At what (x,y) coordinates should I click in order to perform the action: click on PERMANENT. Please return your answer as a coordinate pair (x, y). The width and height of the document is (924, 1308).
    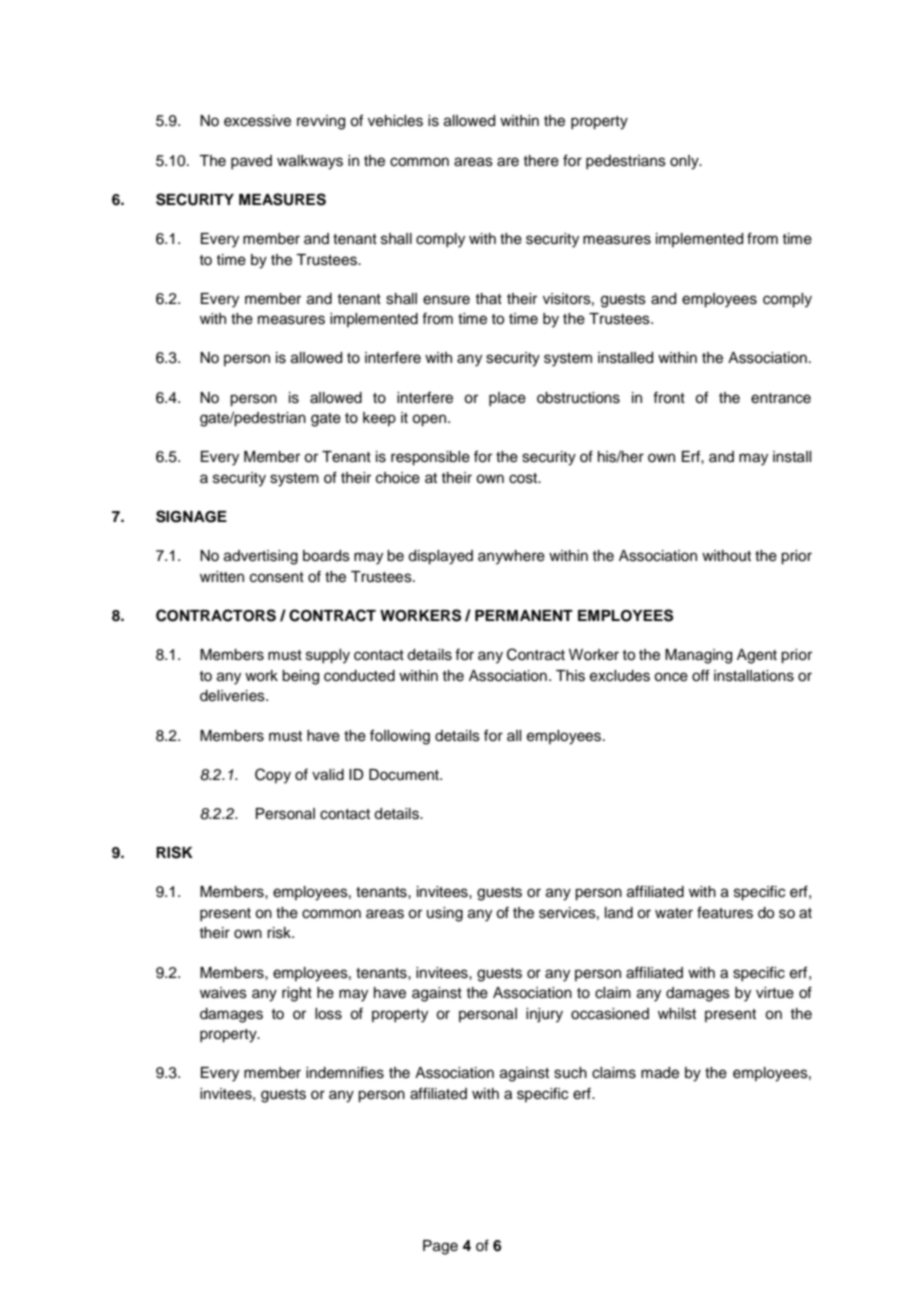
    Looking at the image, I should click on (524, 615).
